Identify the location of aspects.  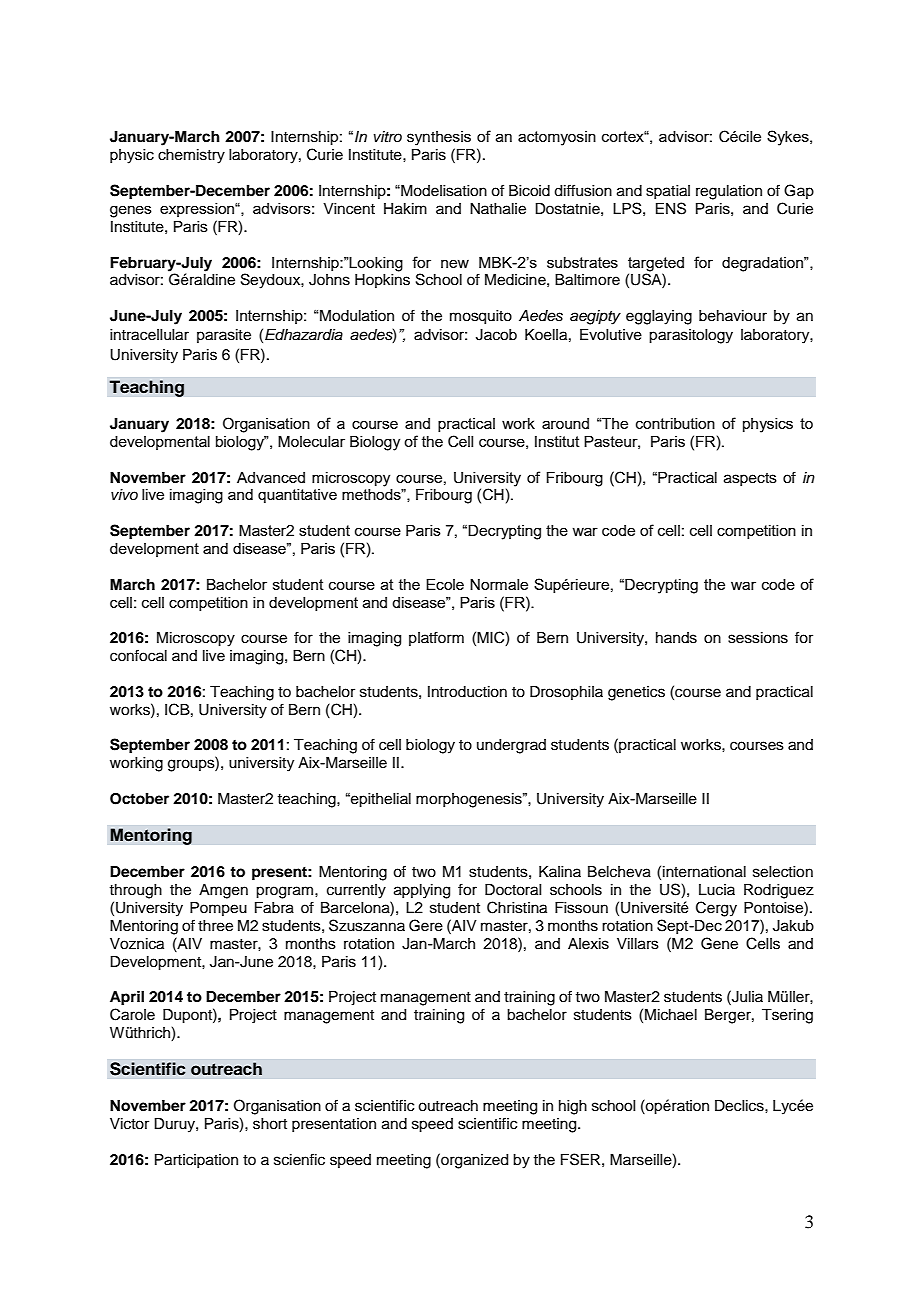
(750, 479).
